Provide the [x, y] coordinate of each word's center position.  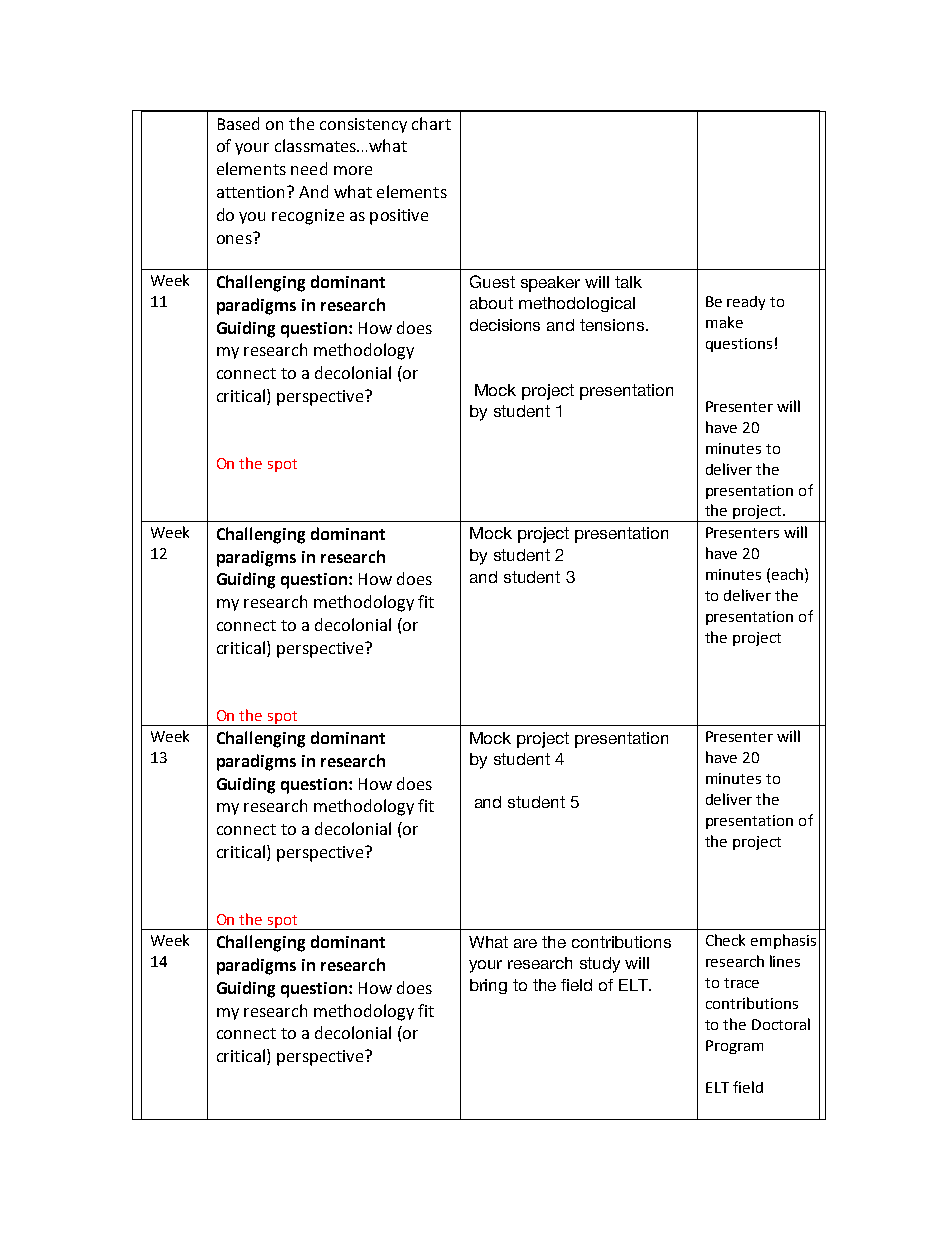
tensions [613, 325]
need [309, 168]
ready [746, 303]
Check [725, 940]
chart [431, 123]
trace [741, 983]
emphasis [783, 941]
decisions [505, 325]
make [724, 322]
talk [628, 282]
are [525, 943]
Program [734, 1047]
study [600, 965]
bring [488, 986]
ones [235, 238]
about [491, 303]
